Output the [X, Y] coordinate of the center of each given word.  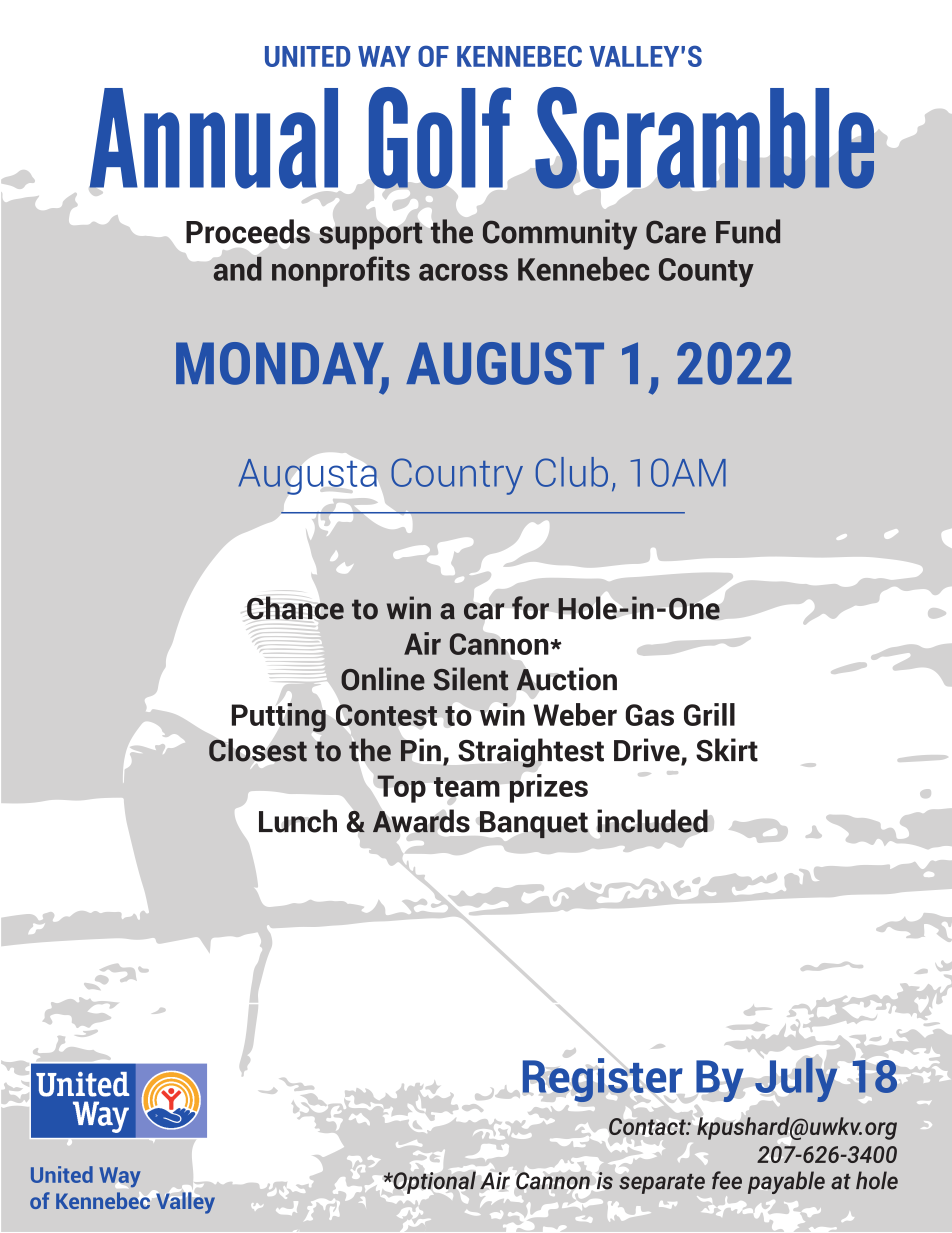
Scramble [704, 138]
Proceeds [248, 231]
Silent [471, 679]
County [706, 272]
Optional [433, 1182]
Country [457, 476]
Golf [440, 138]
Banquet [534, 825]
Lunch [298, 821]
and [237, 269]
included [652, 821]
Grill [709, 714]
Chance [295, 608]
